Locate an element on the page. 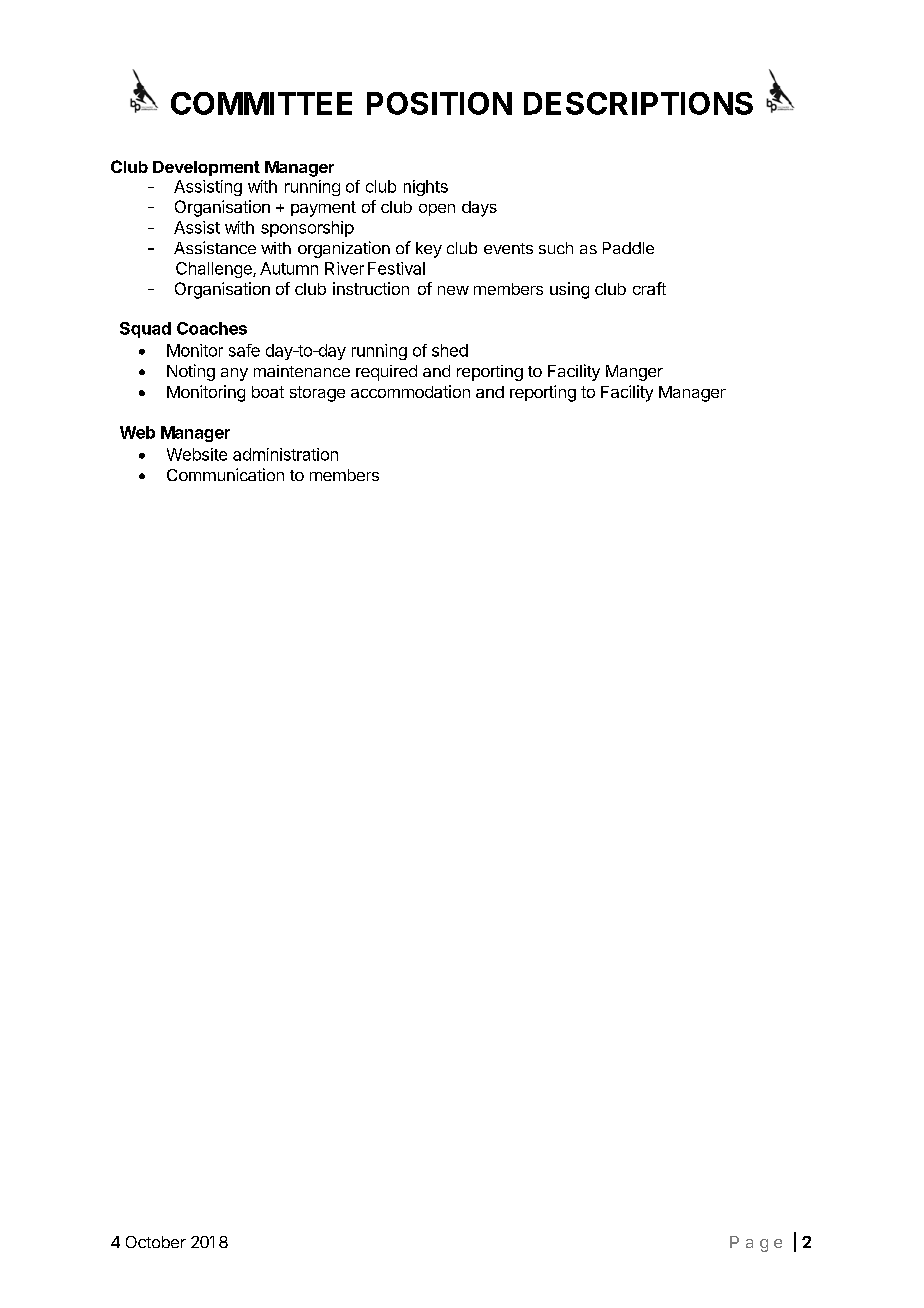  accommodation is located at coordinates (410, 391).
